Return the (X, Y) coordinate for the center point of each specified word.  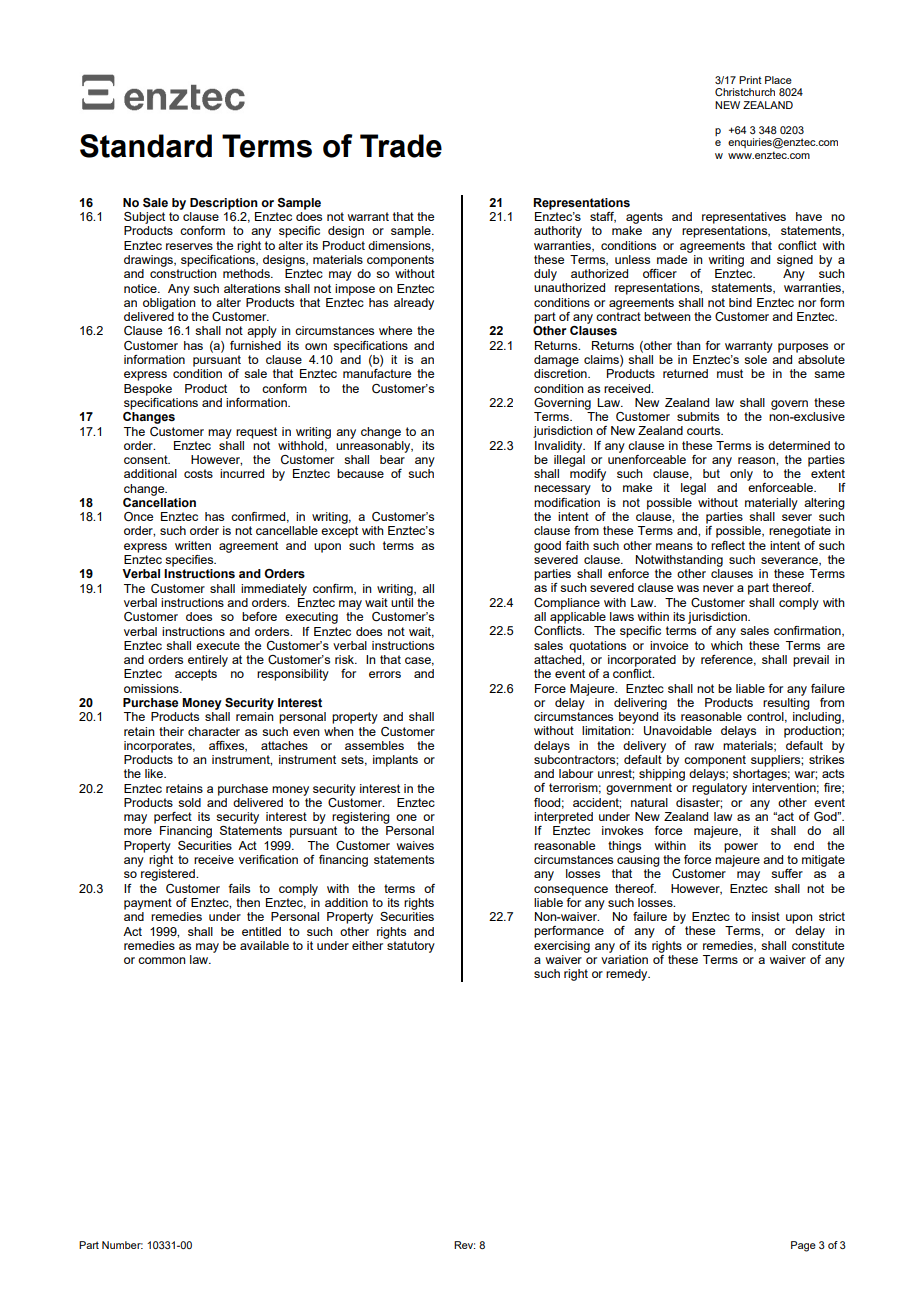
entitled (261, 931)
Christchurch (745, 92)
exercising (562, 947)
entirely (208, 661)
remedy (628, 975)
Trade (401, 146)
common (162, 960)
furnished (255, 345)
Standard (146, 146)
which (727, 645)
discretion (561, 373)
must (730, 373)
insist (766, 916)
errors (385, 674)
